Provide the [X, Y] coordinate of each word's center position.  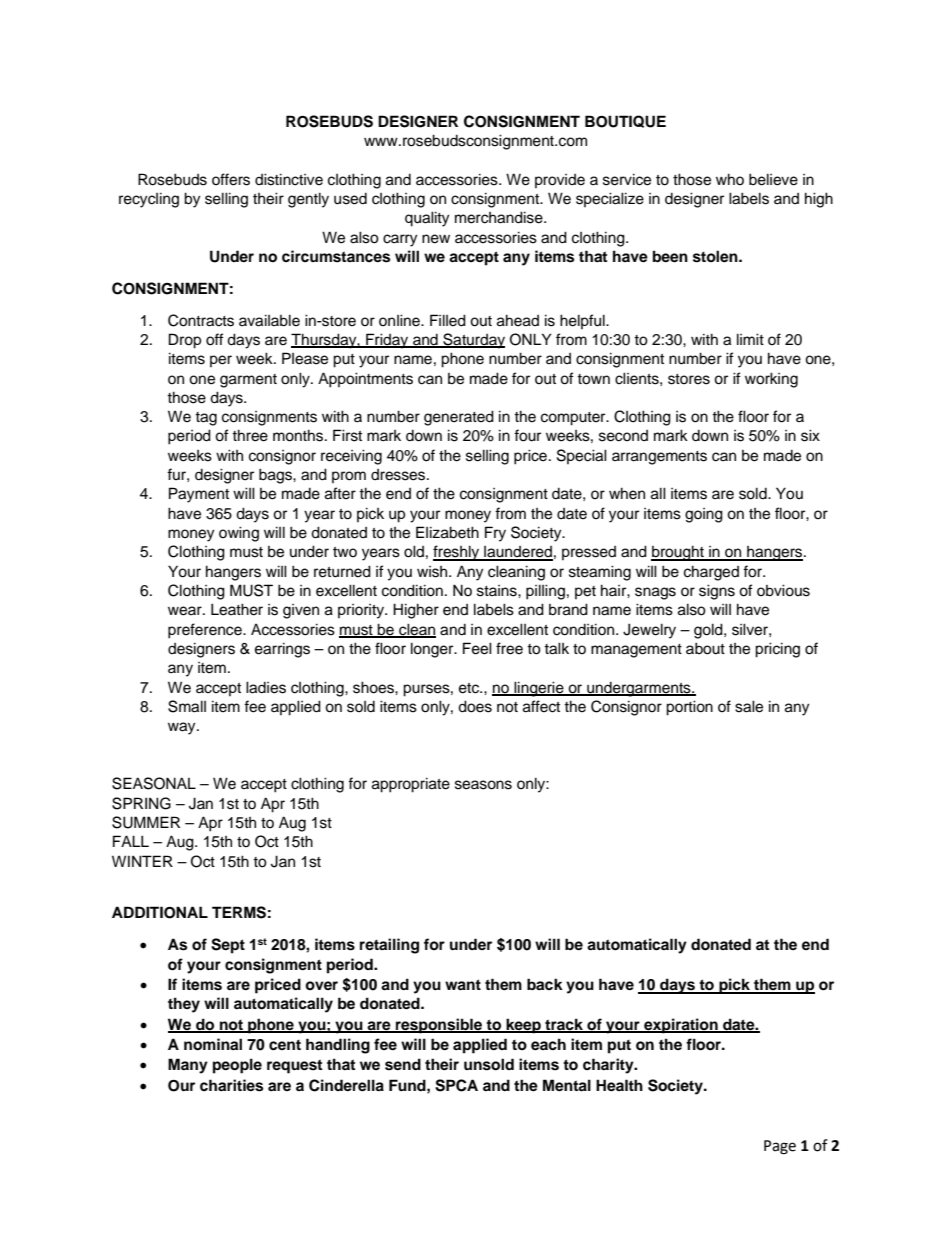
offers [231, 179]
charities [231, 1085]
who [730, 179]
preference [206, 631]
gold [709, 631]
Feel [477, 648]
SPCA [456, 1085]
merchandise [500, 217]
